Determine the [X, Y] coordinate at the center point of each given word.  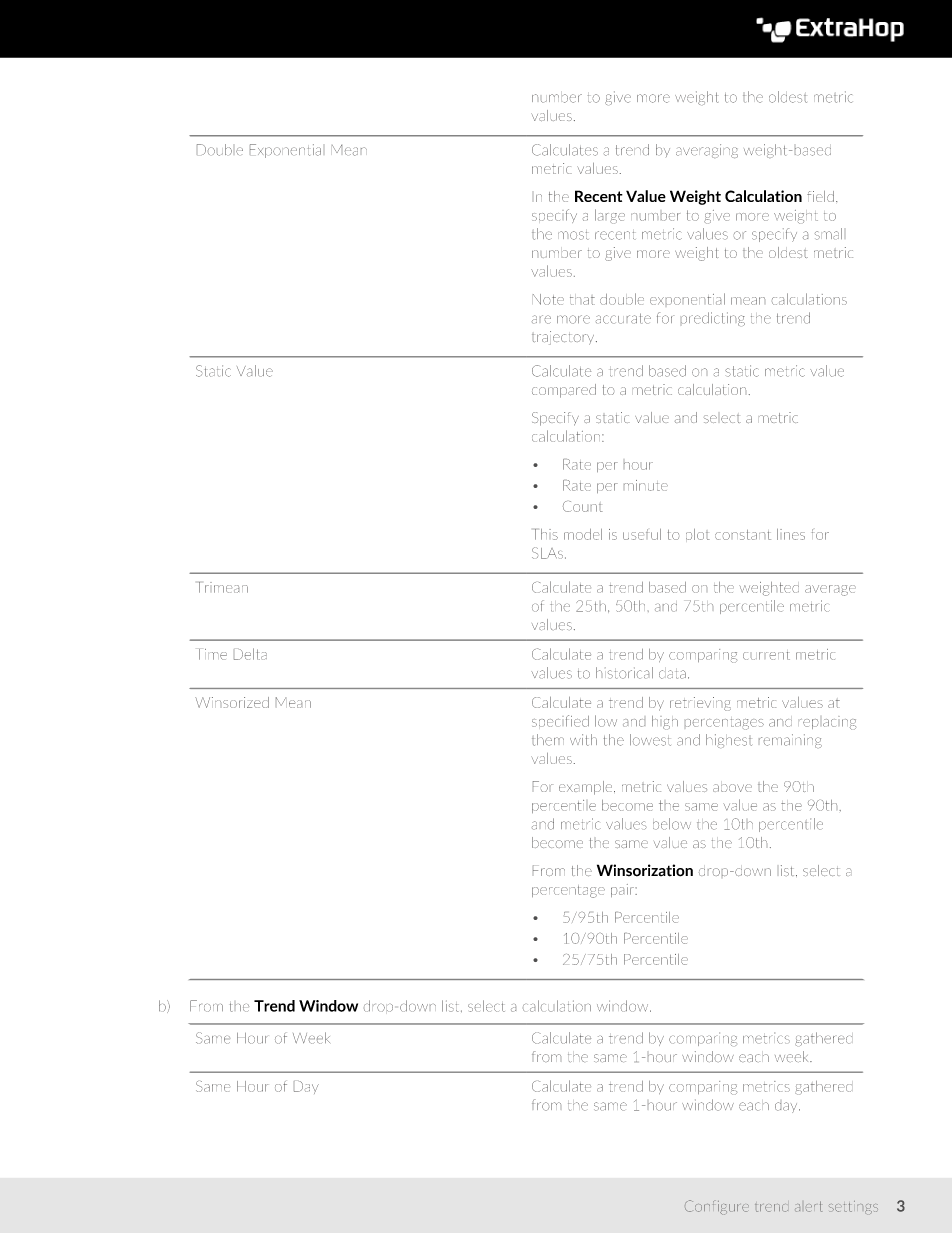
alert [808, 1206]
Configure [717, 1207]
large [610, 216]
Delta [250, 654]
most [573, 235]
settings [853, 1207]
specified [560, 721]
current [766, 656]
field [820, 196]
